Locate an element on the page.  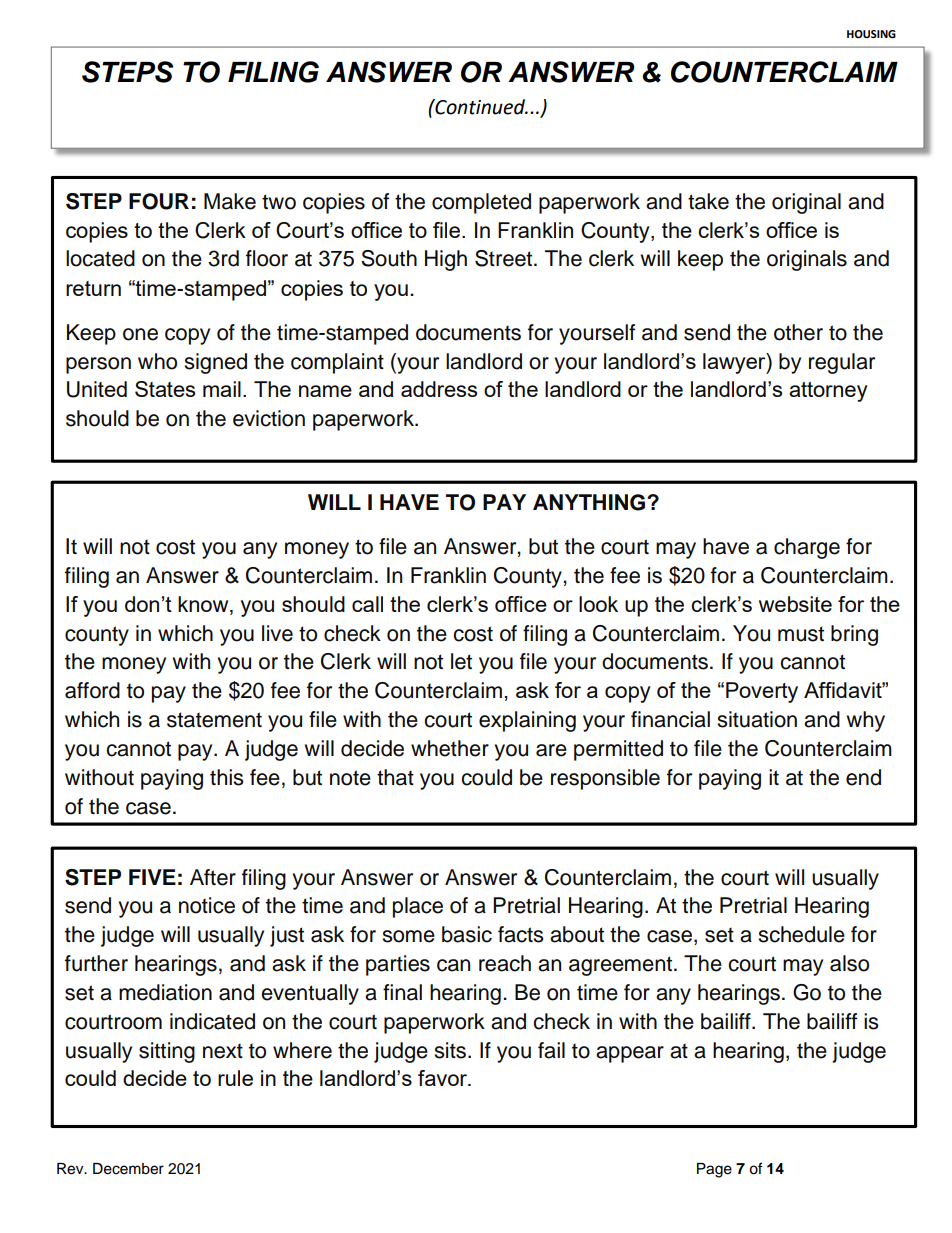
completed is located at coordinates (481, 203).
